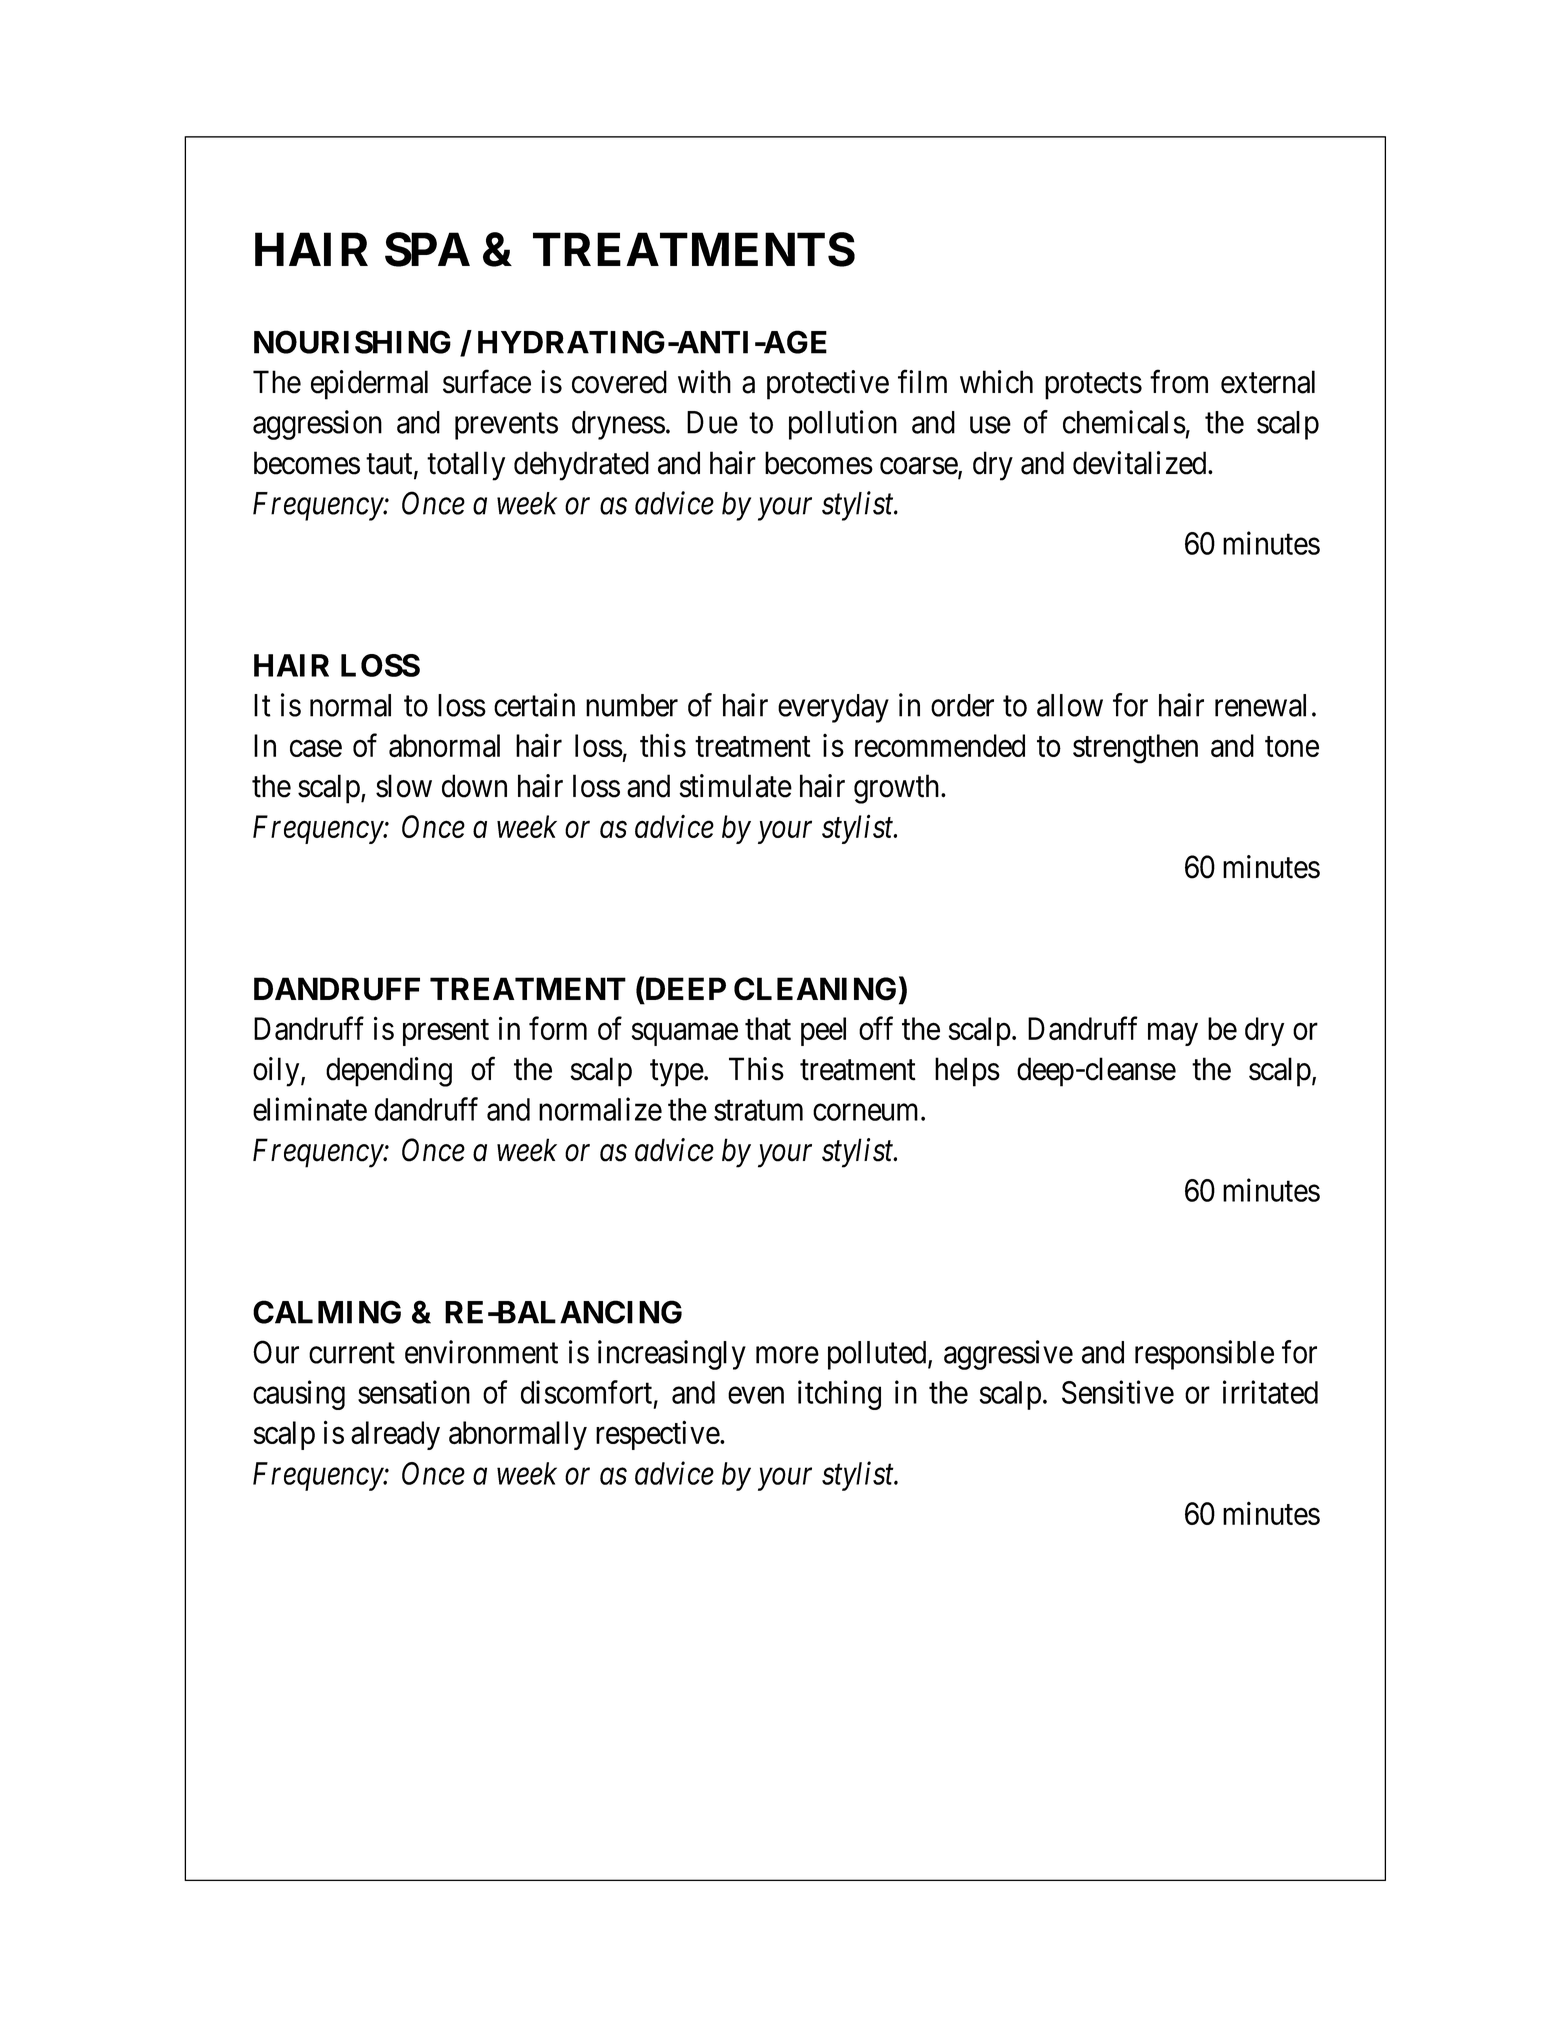  Describe the element at coordinates (839, 1395) in the page. I see `itching` at that location.
